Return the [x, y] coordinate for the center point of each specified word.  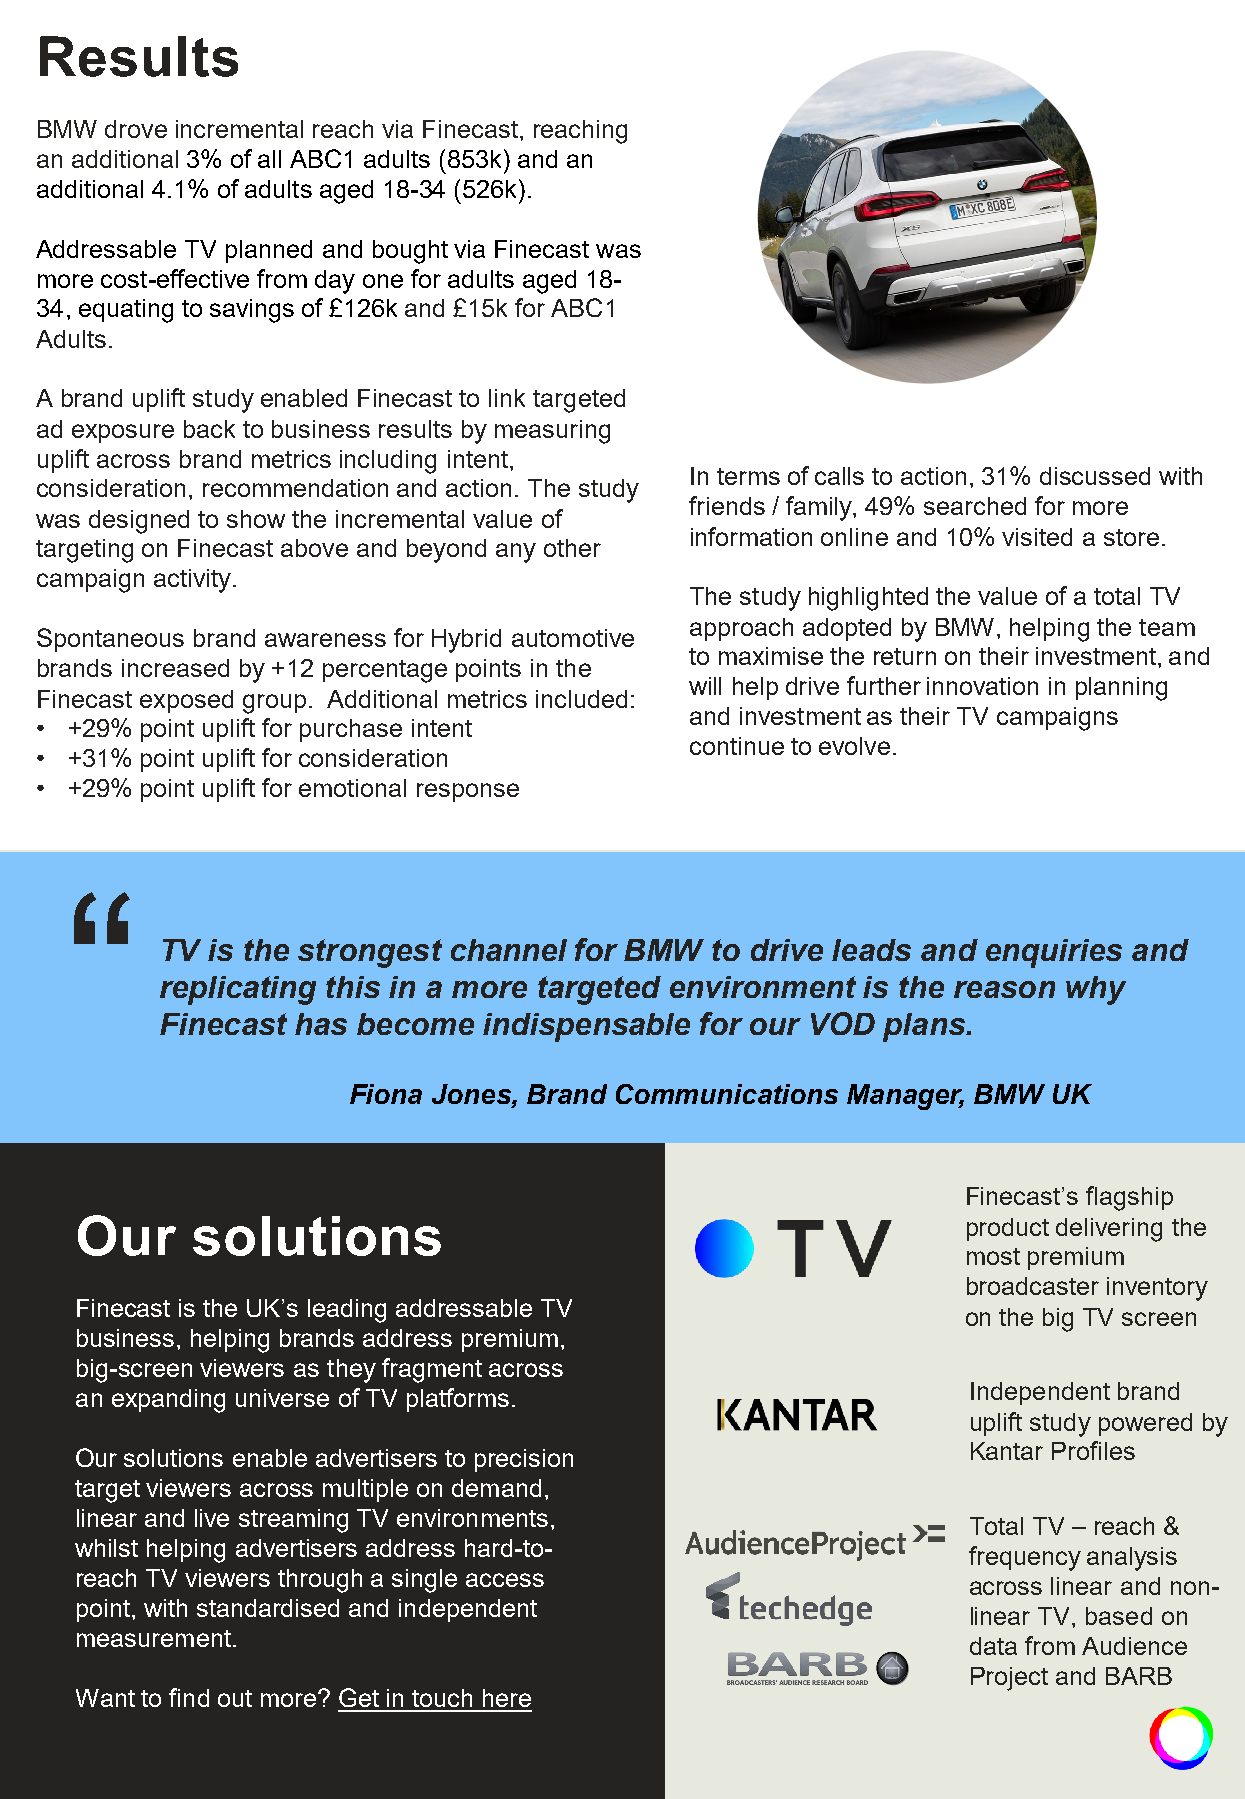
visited [1037, 537]
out [235, 1698]
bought [410, 252]
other [572, 548]
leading [347, 1311]
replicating [238, 990]
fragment [432, 1370]
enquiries [1054, 953]
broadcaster [1033, 1286]
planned [269, 251]
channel [509, 950]
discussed [1095, 476]
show [256, 519]
